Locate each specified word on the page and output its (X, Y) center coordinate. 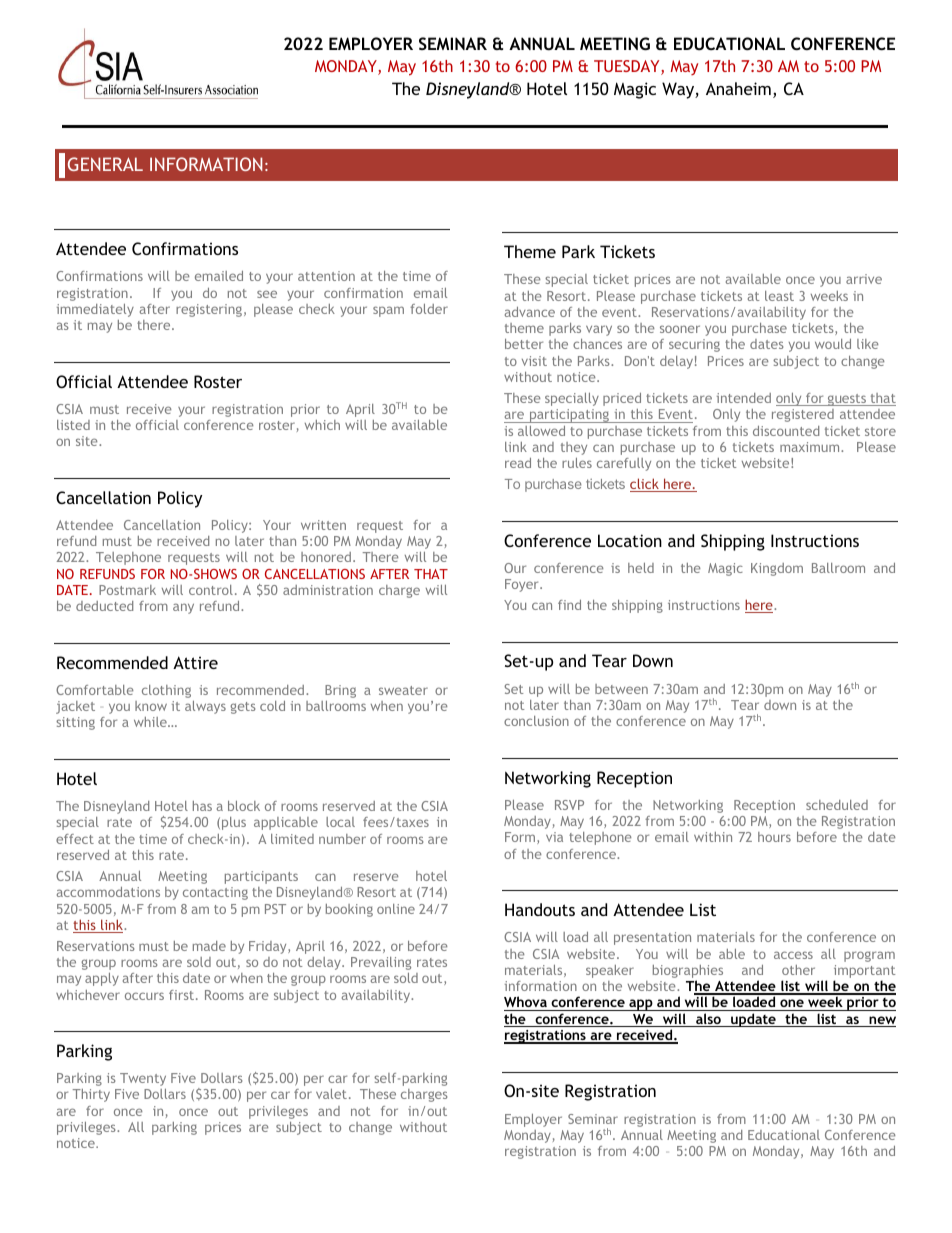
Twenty (143, 1079)
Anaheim (738, 88)
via (554, 837)
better (524, 344)
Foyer (523, 585)
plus (234, 823)
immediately (95, 310)
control (211, 590)
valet (331, 1094)
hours (774, 837)
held (641, 568)
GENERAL (105, 164)
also (708, 1020)
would (833, 344)
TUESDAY (628, 67)
